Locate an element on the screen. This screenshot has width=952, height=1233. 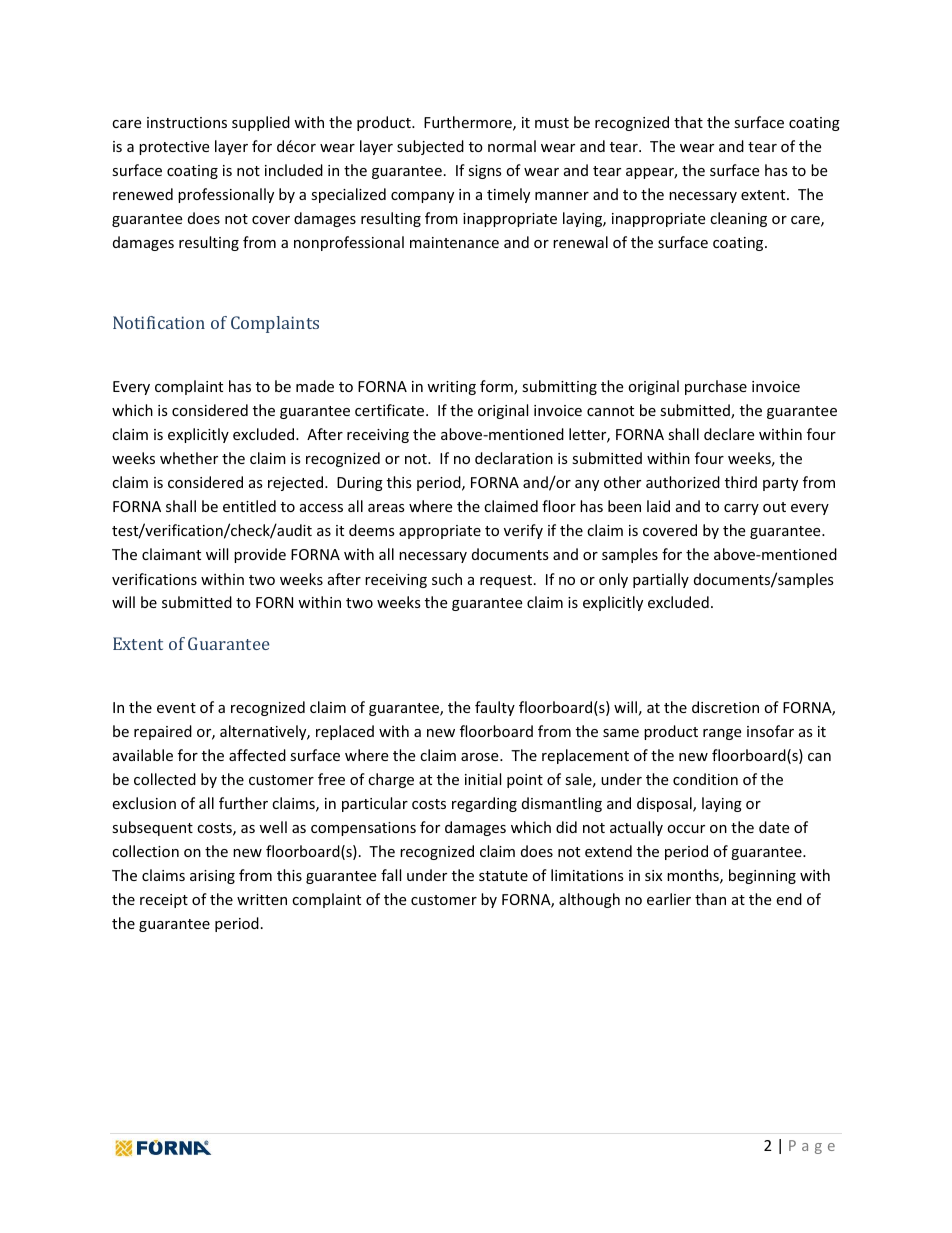
protective is located at coordinates (174, 148).
